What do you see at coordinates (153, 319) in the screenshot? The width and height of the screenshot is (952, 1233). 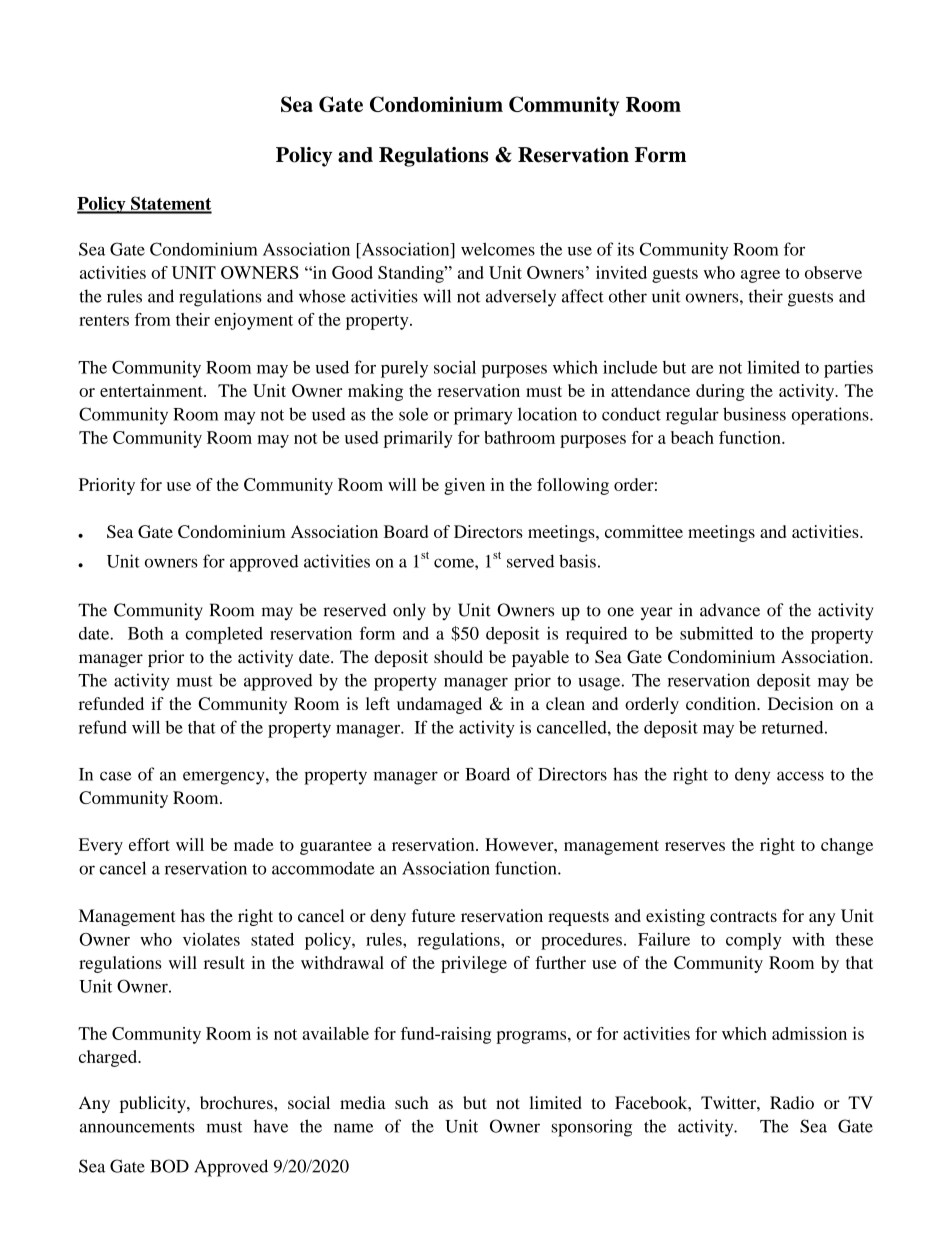 I see `from` at bounding box center [153, 319].
